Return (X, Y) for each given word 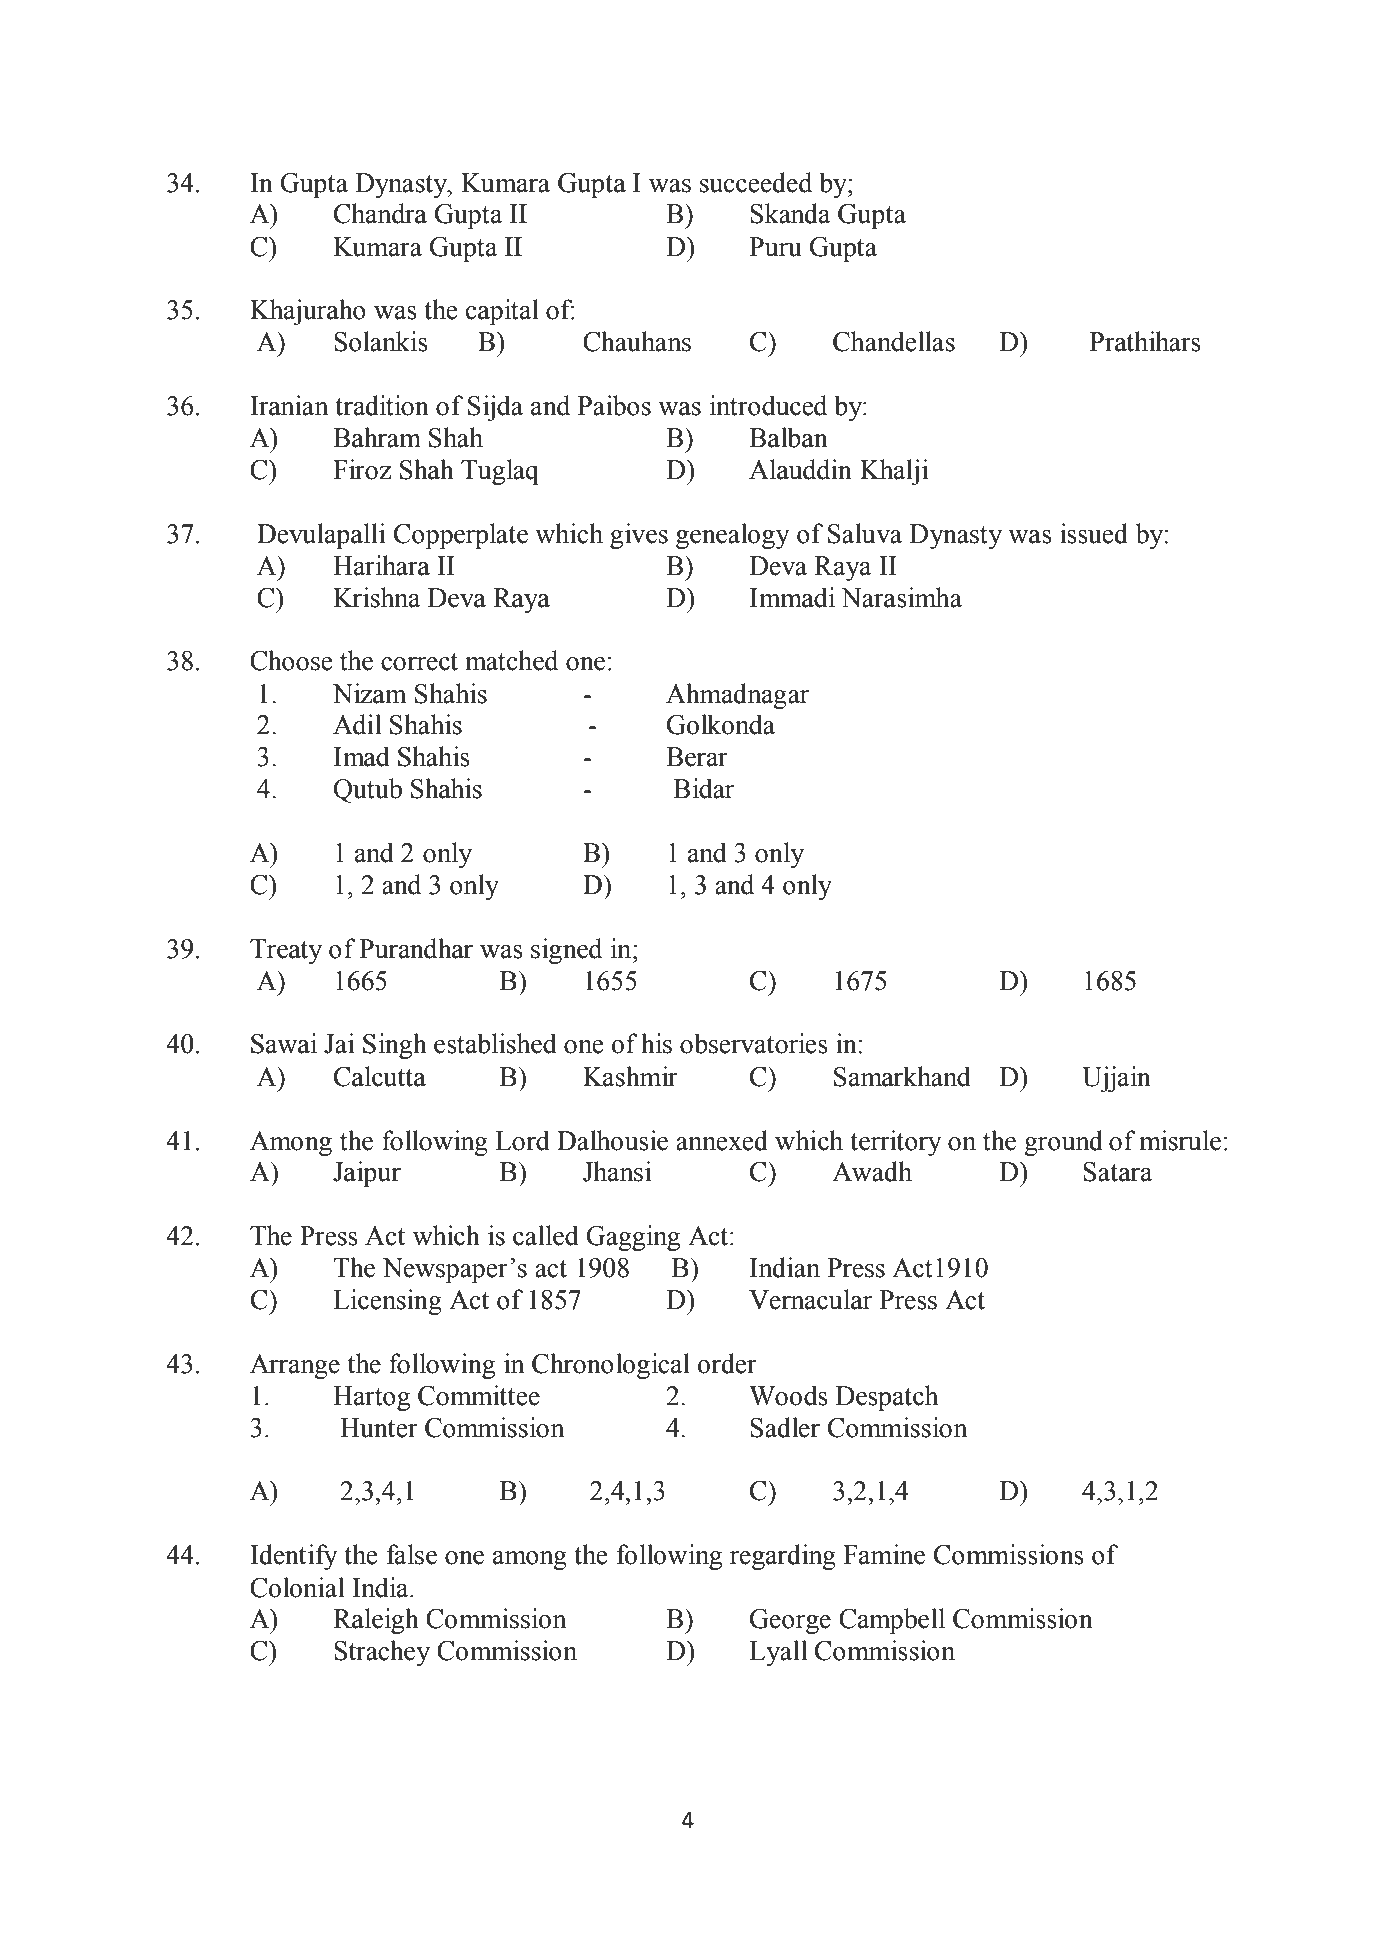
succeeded (756, 182)
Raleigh (376, 1621)
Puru (775, 247)
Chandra (380, 213)
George (790, 1621)
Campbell (892, 1621)
